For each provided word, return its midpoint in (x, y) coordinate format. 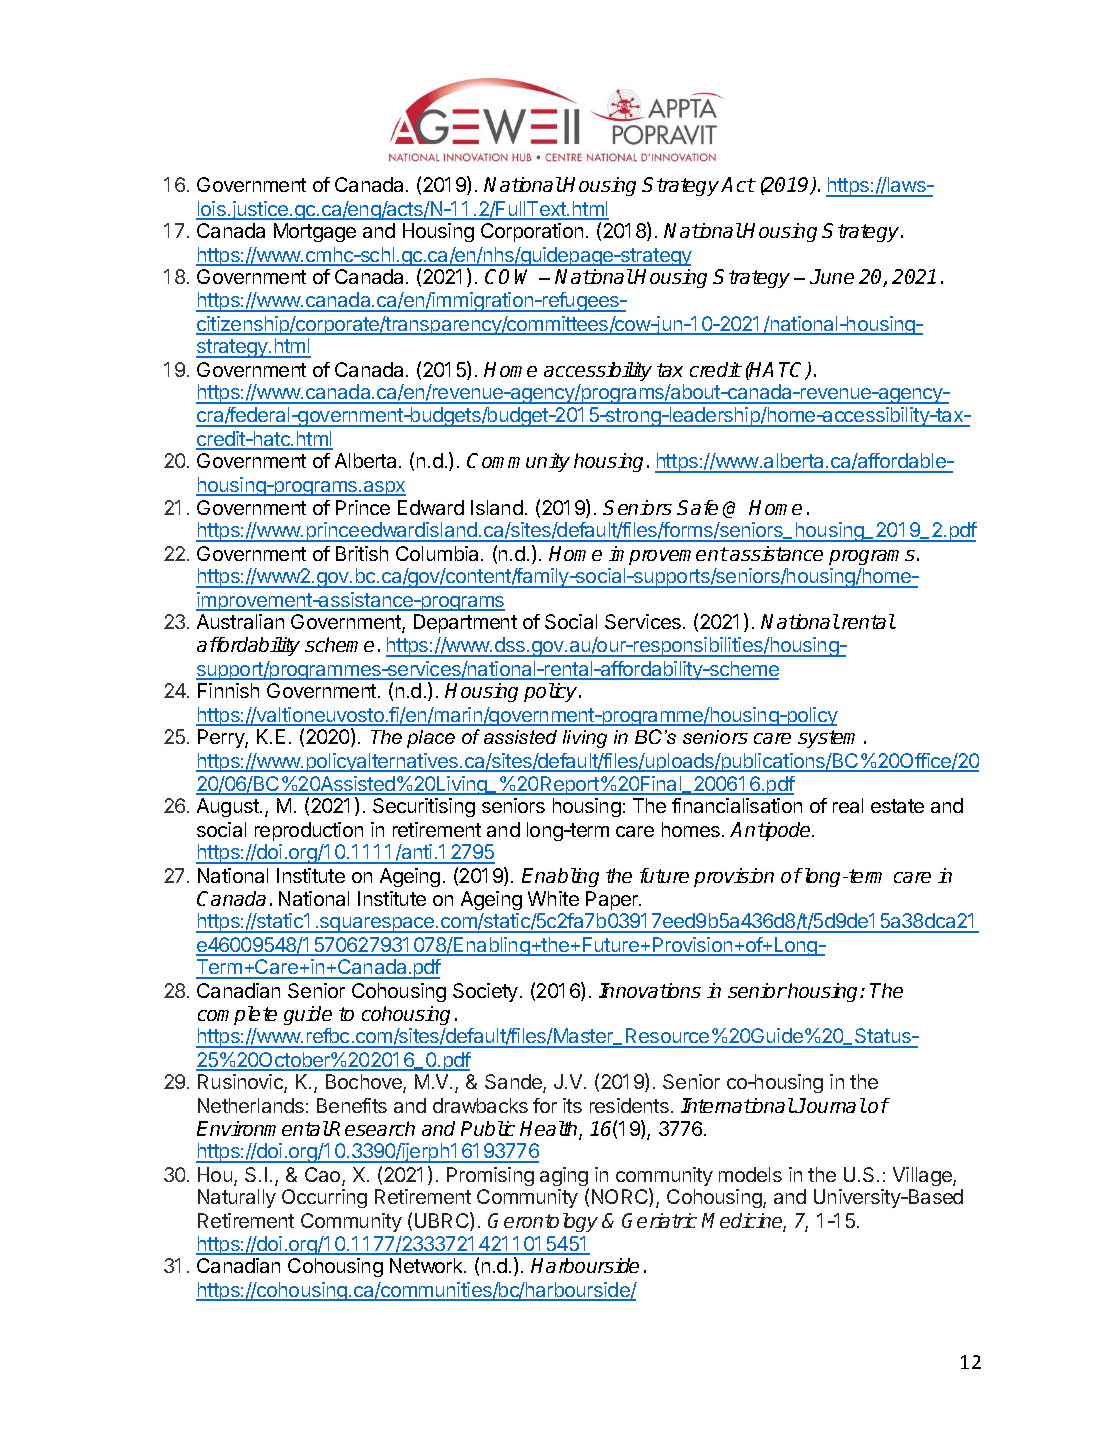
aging (564, 1178)
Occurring (324, 1198)
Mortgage (315, 232)
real (848, 805)
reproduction (309, 831)
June (832, 276)
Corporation (532, 232)
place (431, 739)
